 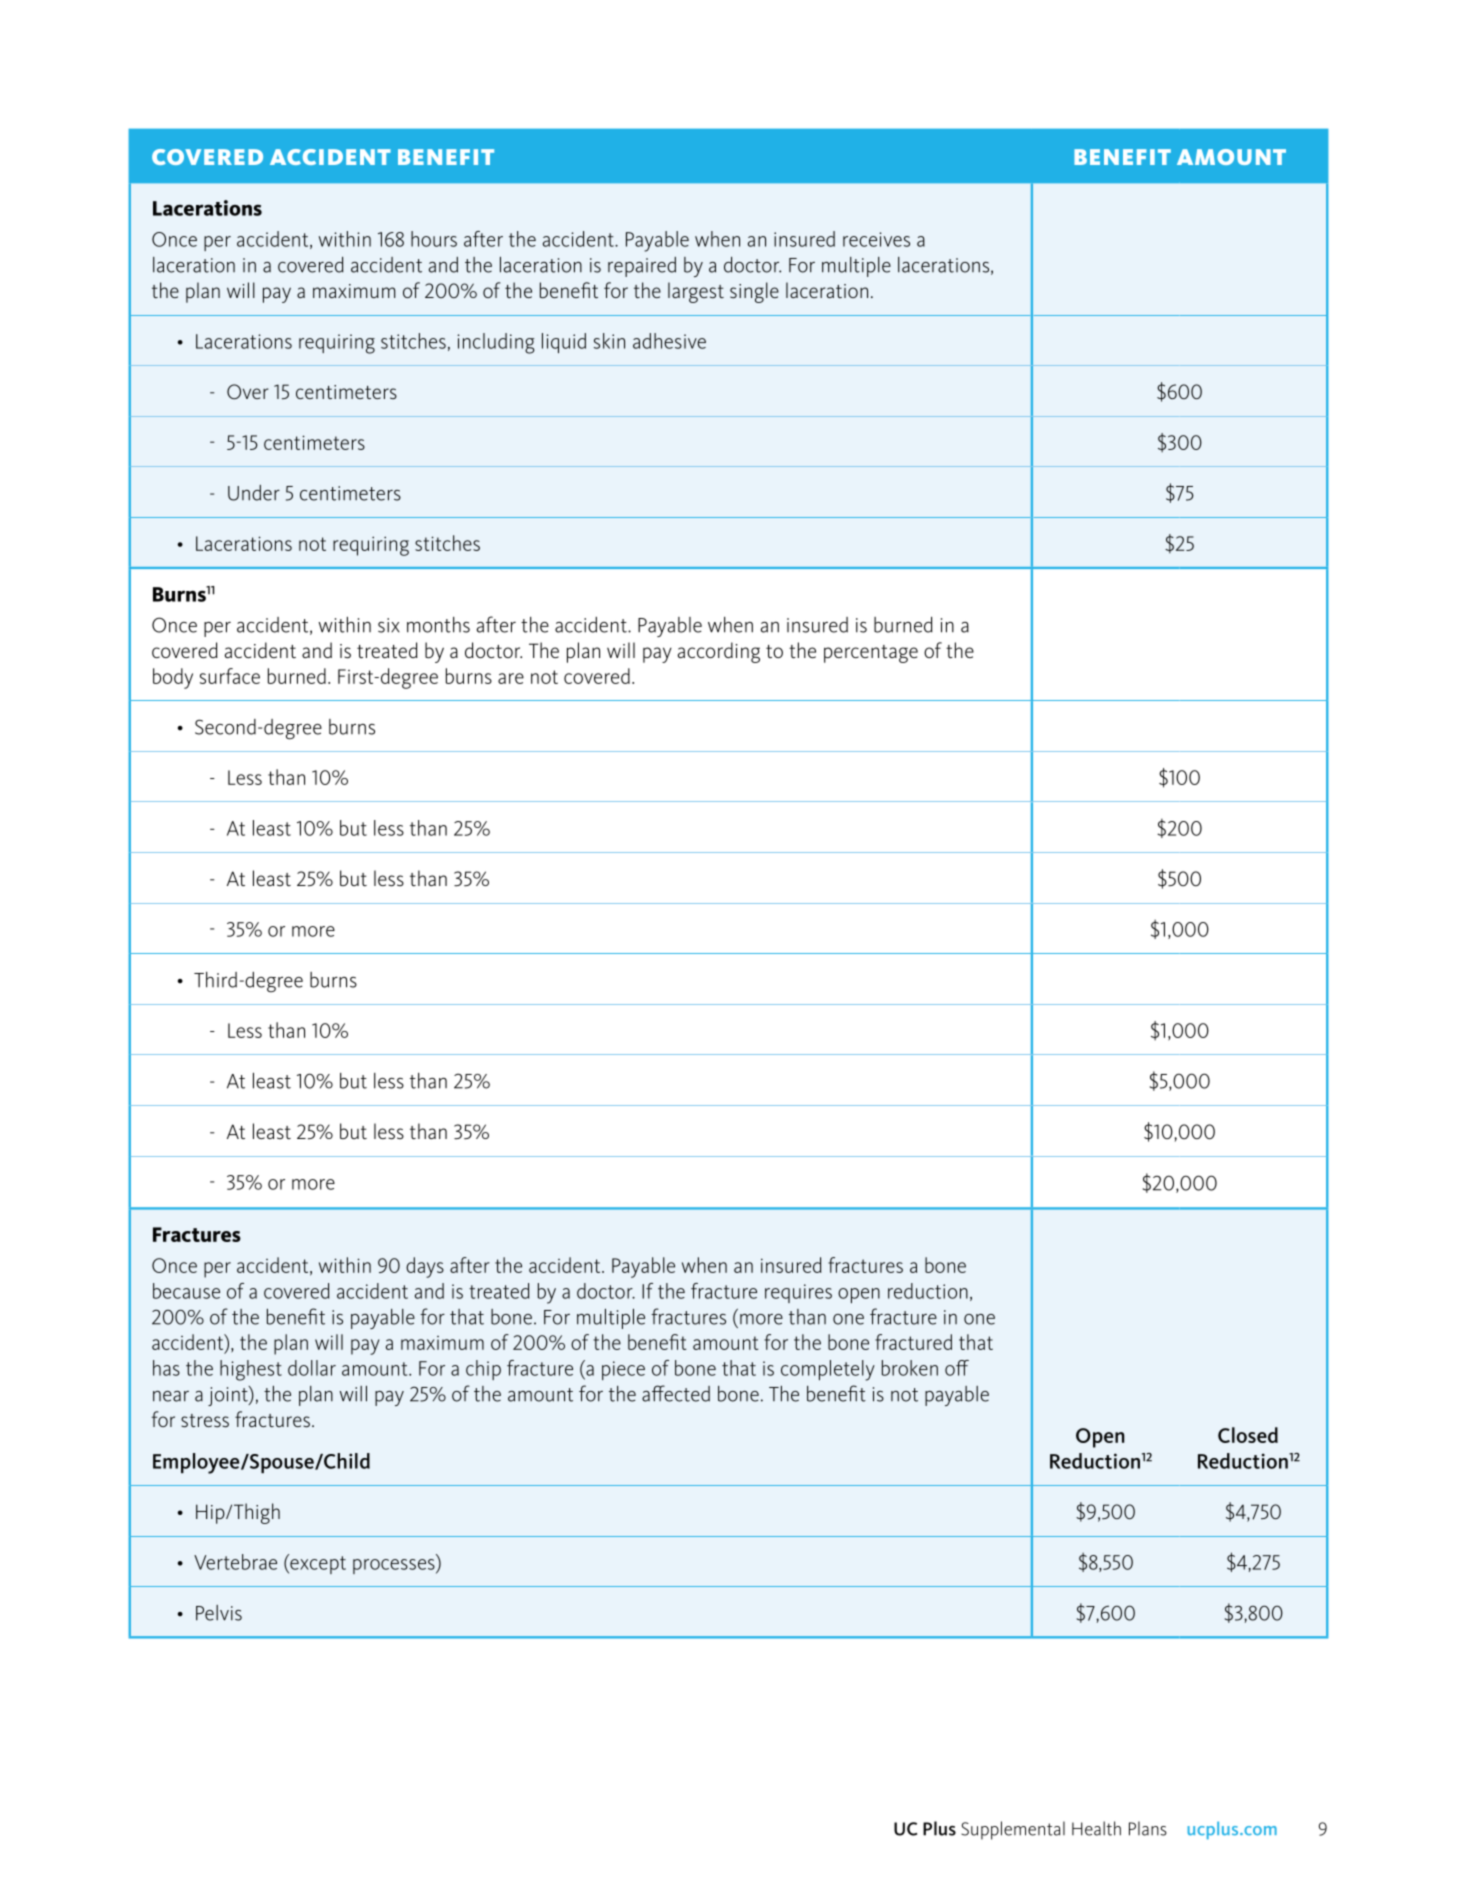 I want to click on Pelvis, so click(x=219, y=1613).
